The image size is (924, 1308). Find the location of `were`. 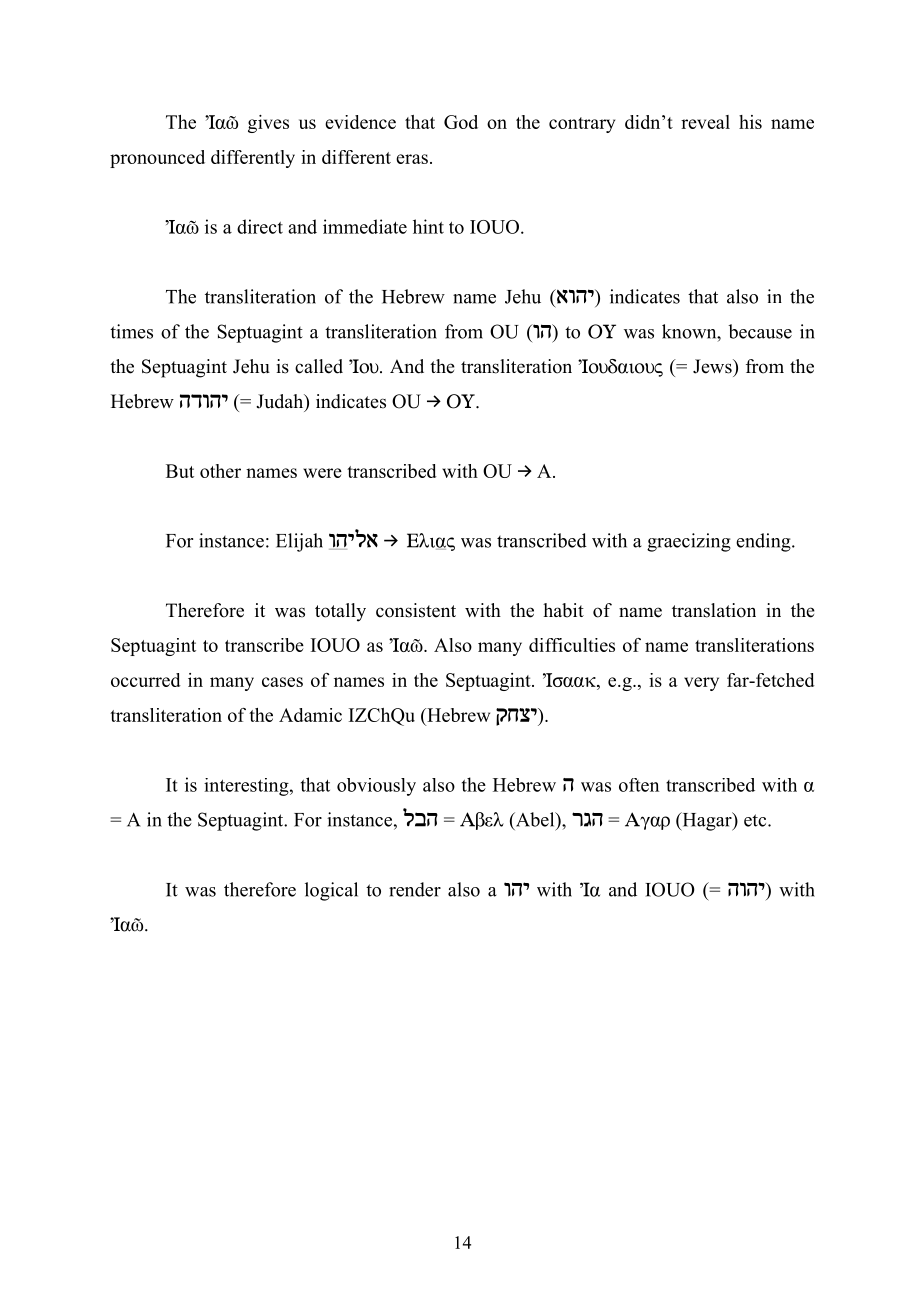

were is located at coordinates (322, 473).
